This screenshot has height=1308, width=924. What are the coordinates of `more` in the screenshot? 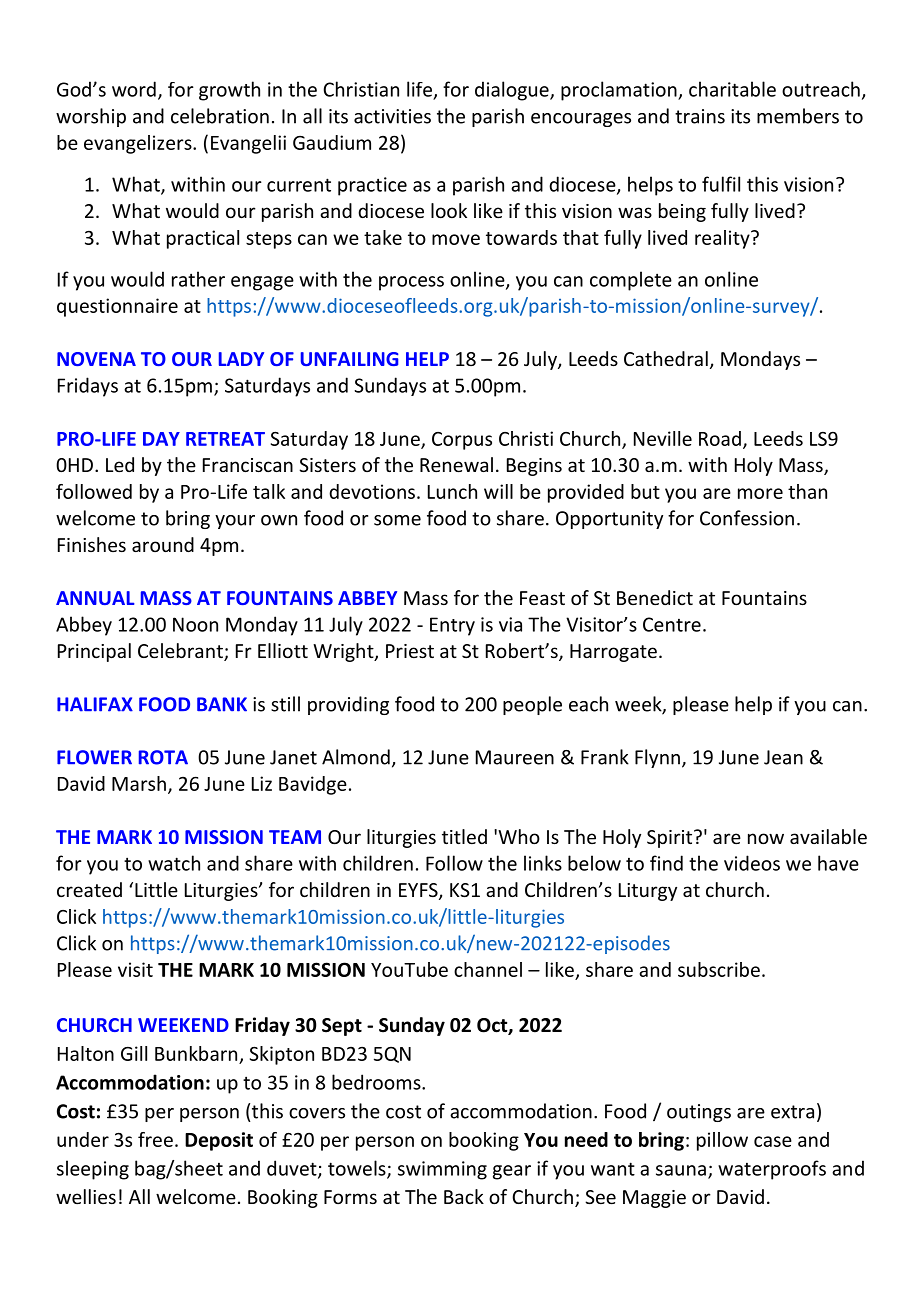 It's located at (760, 493).
